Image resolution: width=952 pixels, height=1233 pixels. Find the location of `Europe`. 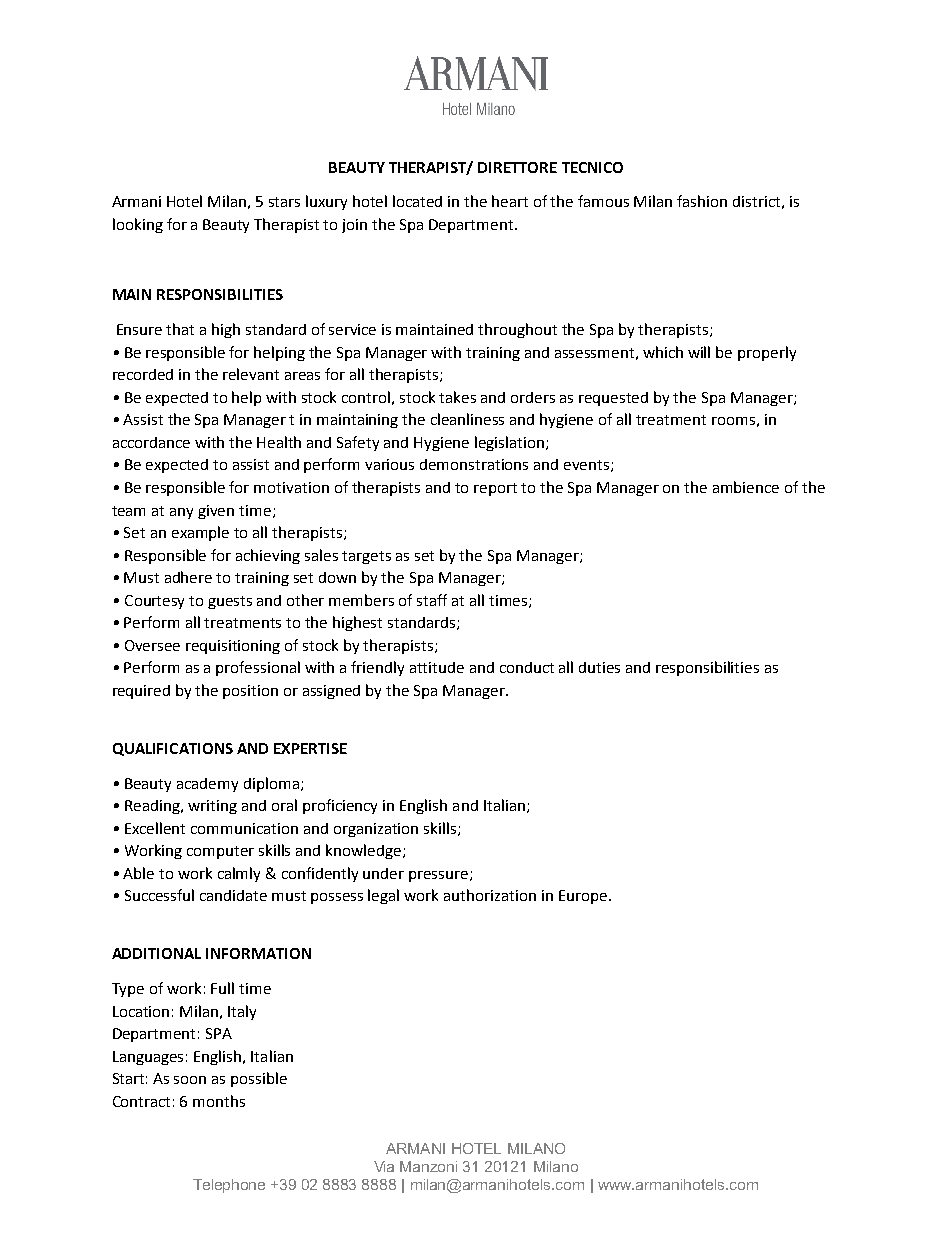

Europe is located at coordinates (583, 897).
